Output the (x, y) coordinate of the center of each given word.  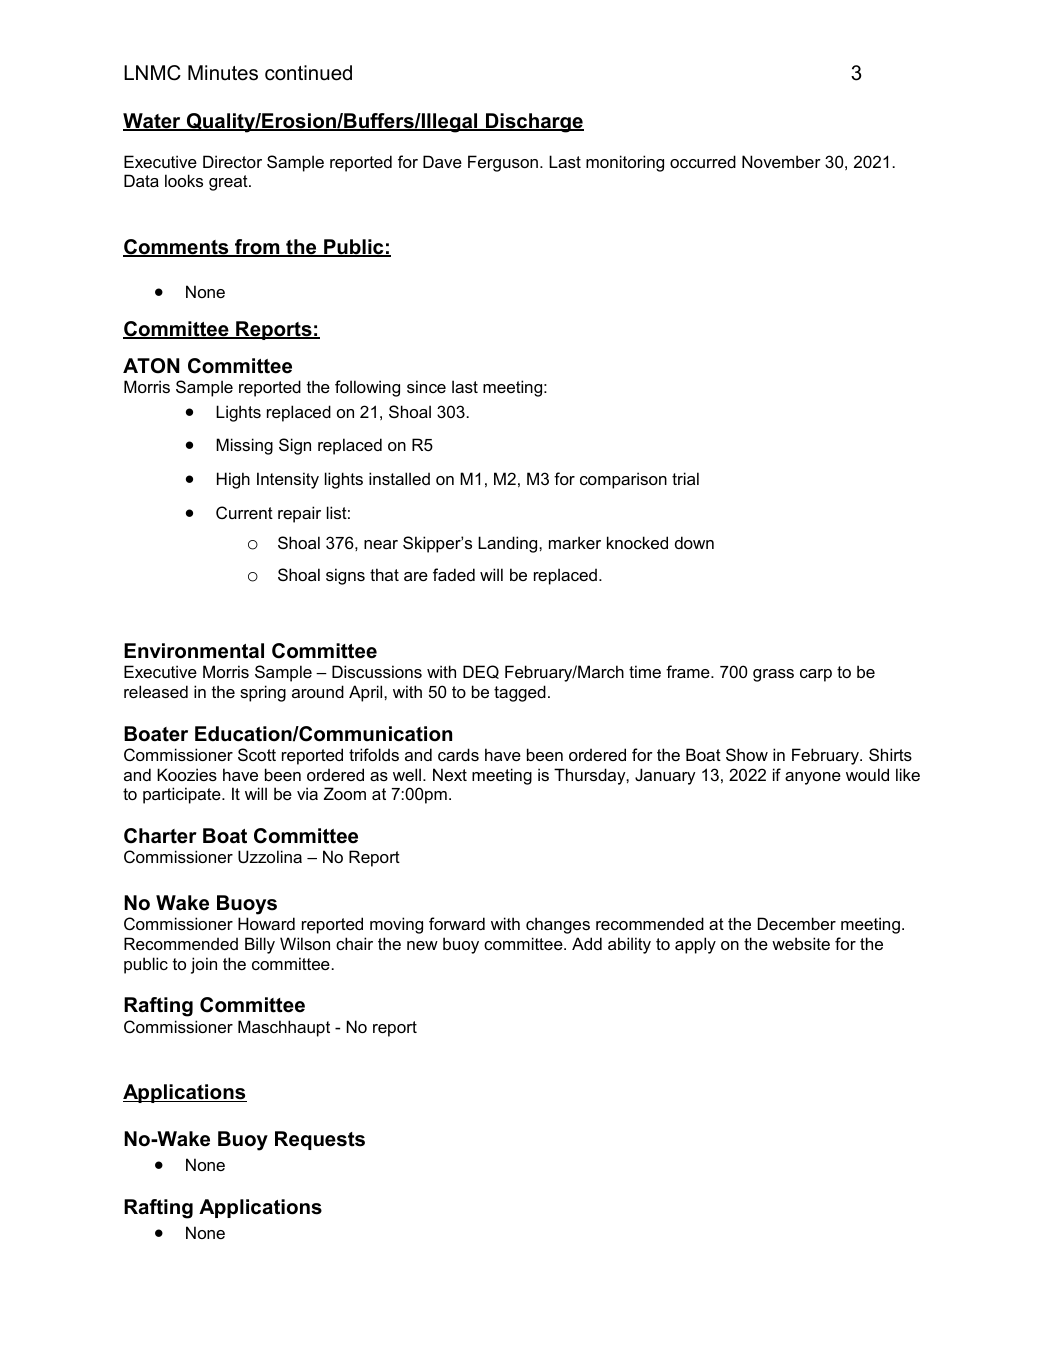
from (257, 248)
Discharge (534, 123)
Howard (266, 923)
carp (816, 675)
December (797, 923)
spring (263, 693)
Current (244, 512)
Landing (509, 544)
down (694, 542)
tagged (520, 693)
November (781, 161)
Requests (320, 1140)
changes (558, 925)
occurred (703, 161)
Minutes (223, 73)
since (426, 386)
